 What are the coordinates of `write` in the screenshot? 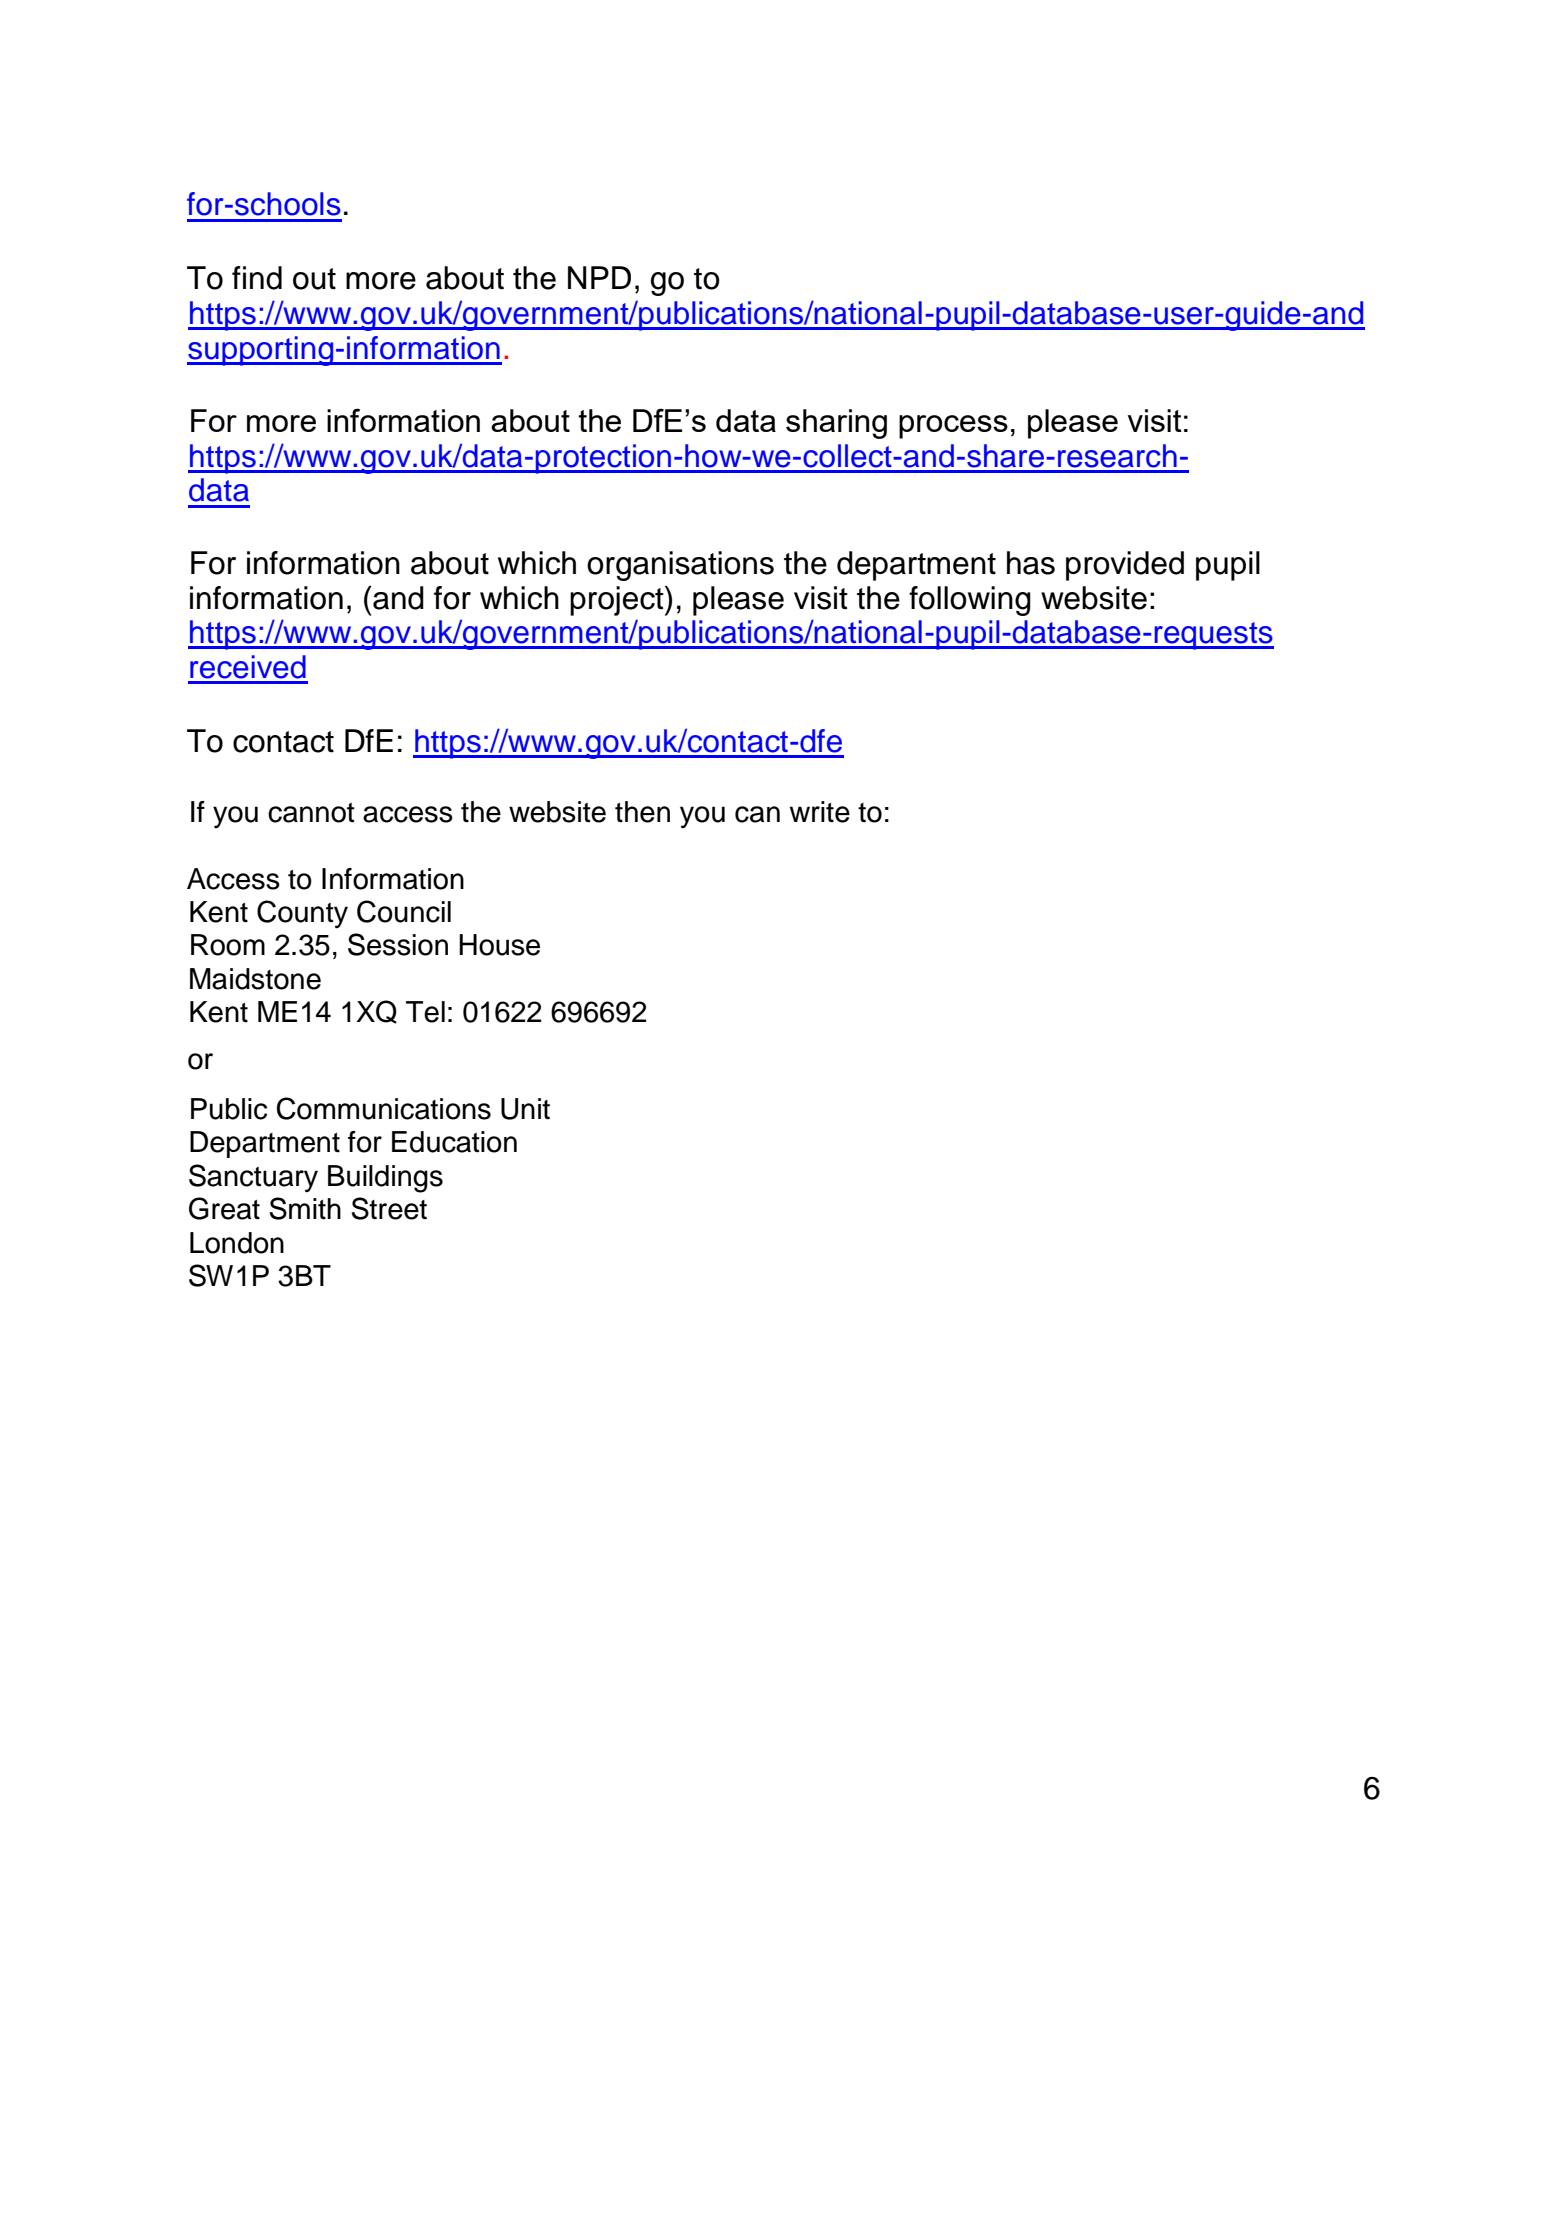 It's located at (820, 812).
